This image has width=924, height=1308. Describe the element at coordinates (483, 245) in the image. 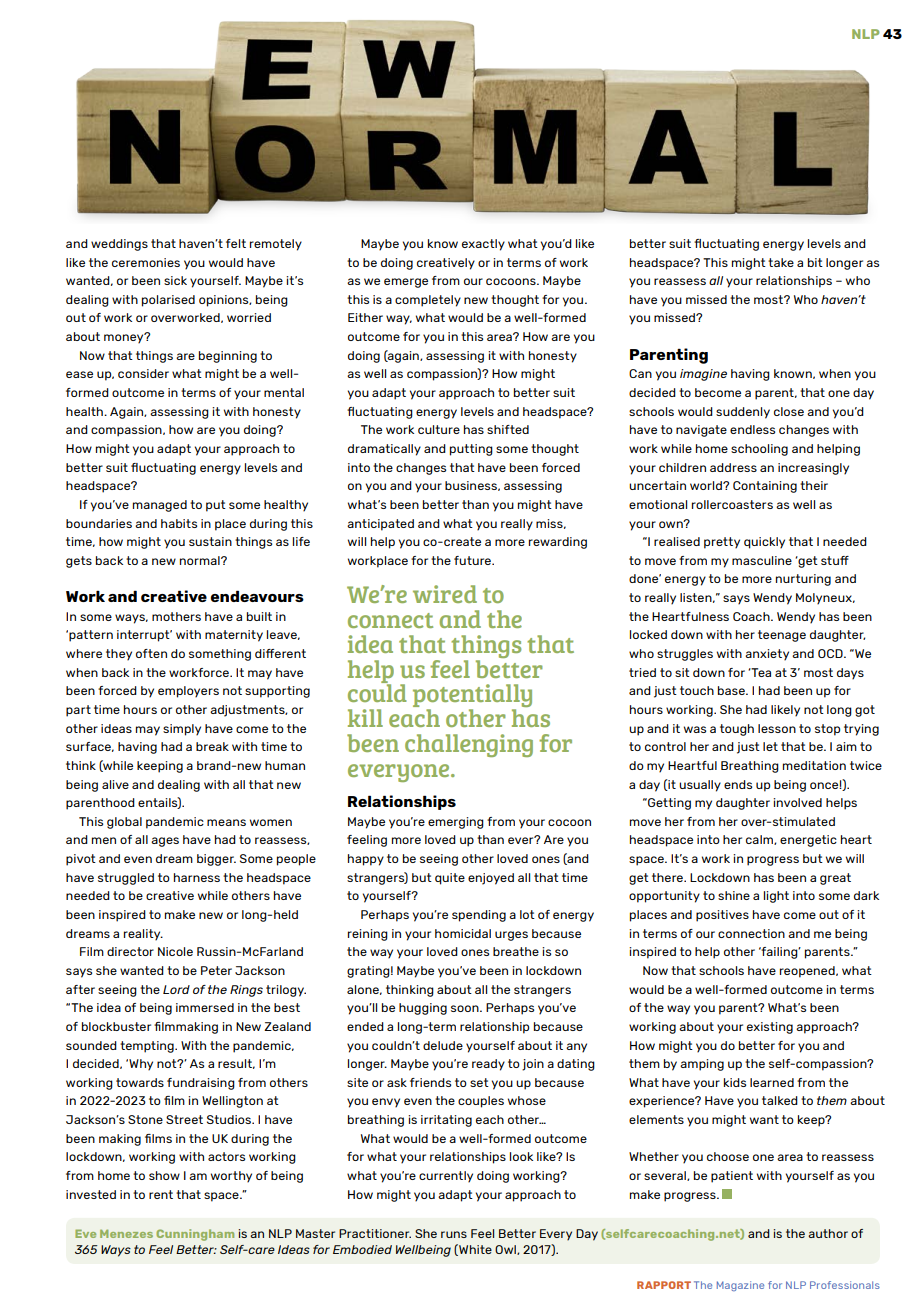

I see `exactly` at that location.
